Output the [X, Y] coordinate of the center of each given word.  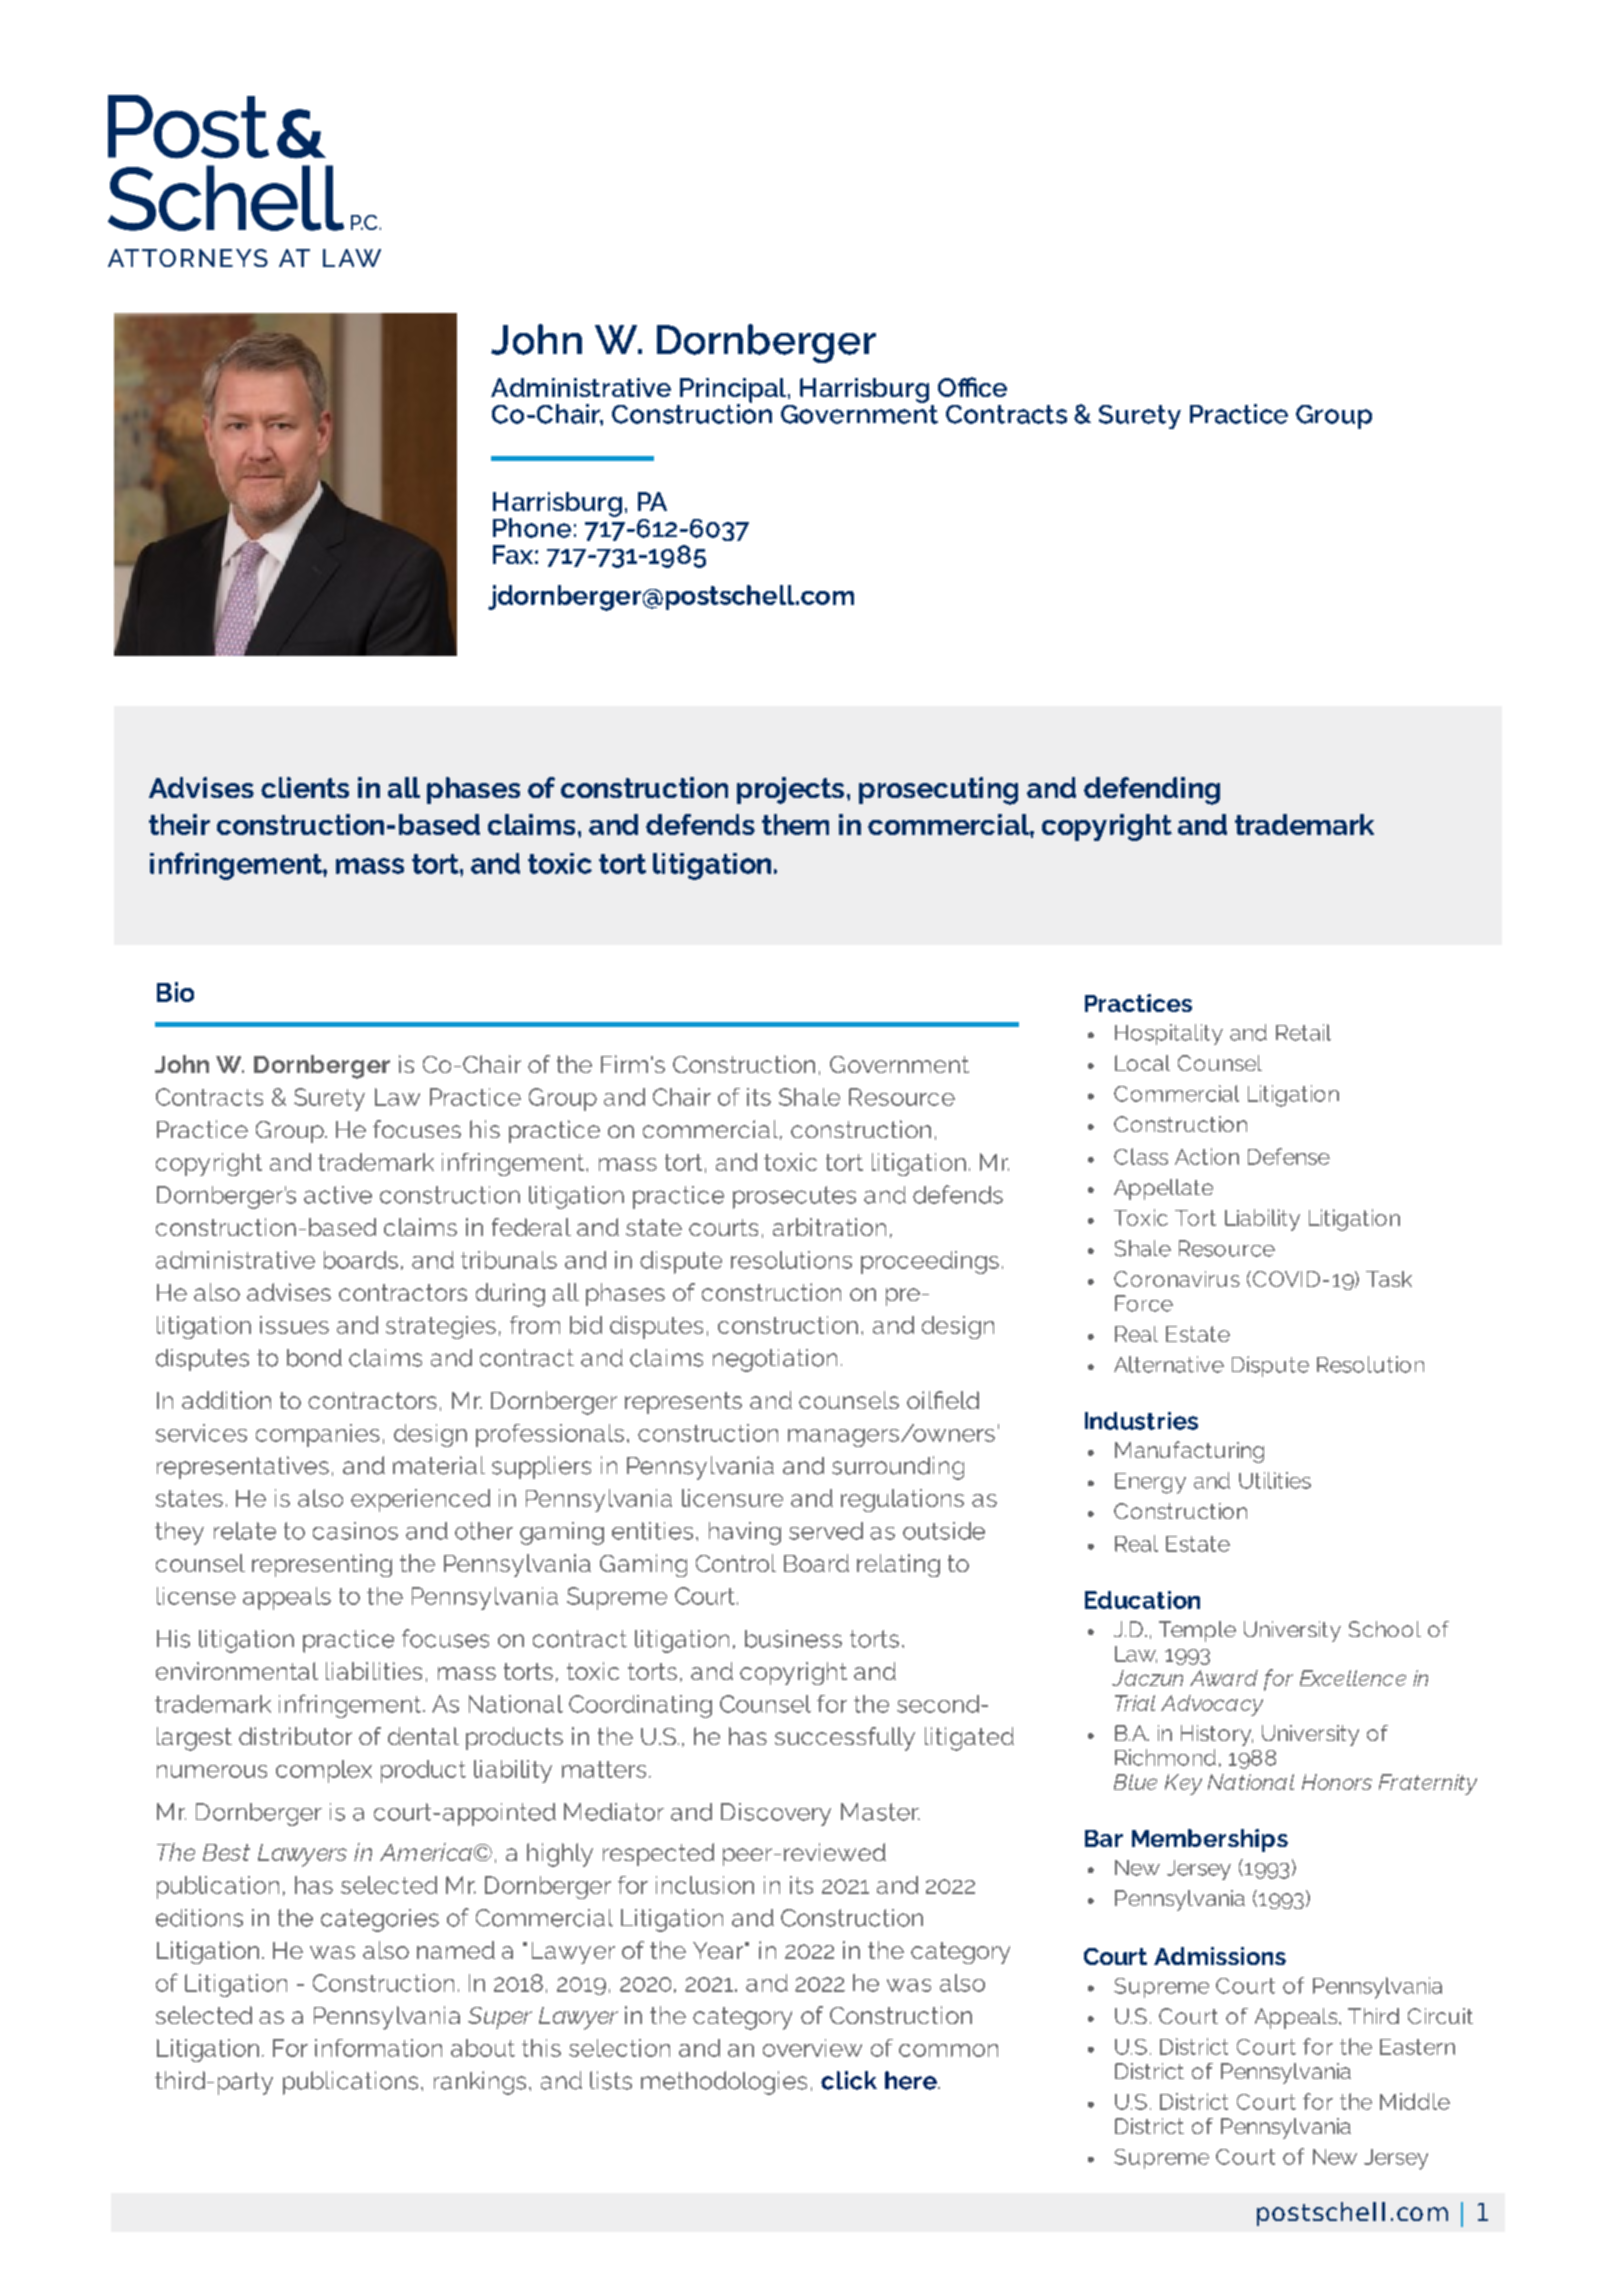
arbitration [829, 1227]
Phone [532, 528]
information [378, 2048]
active [338, 1195]
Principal [734, 391]
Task [1389, 1279]
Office [972, 387]
